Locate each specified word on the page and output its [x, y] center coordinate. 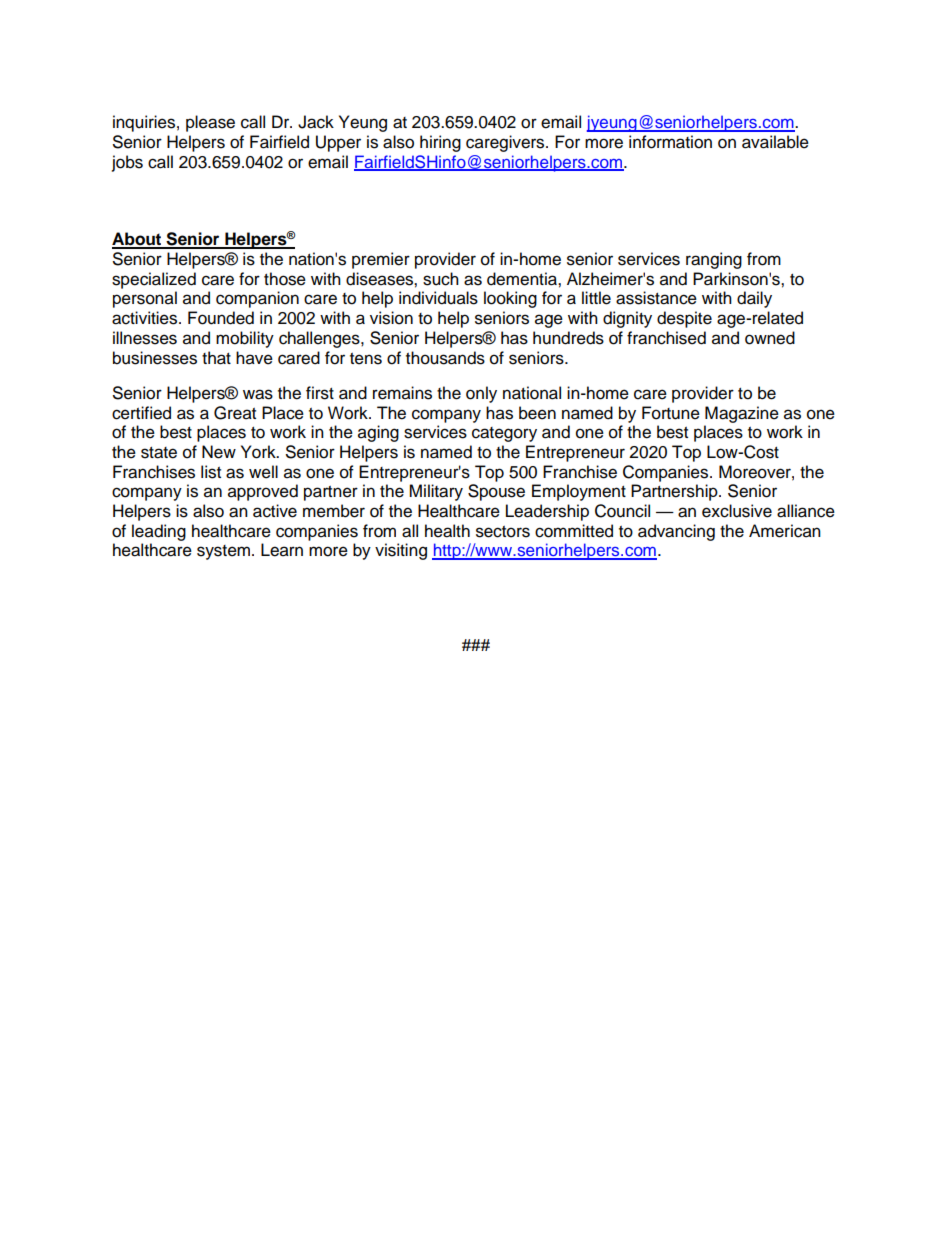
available [775, 142]
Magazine [742, 414]
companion [257, 299]
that [216, 358]
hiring [440, 143]
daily [754, 299]
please [210, 123]
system [223, 552]
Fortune [671, 413]
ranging [714, 260]
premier [381, 260]
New [219, 452]
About [138, 240]
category [504, 434]
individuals [438, 298]
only [481, 394]
